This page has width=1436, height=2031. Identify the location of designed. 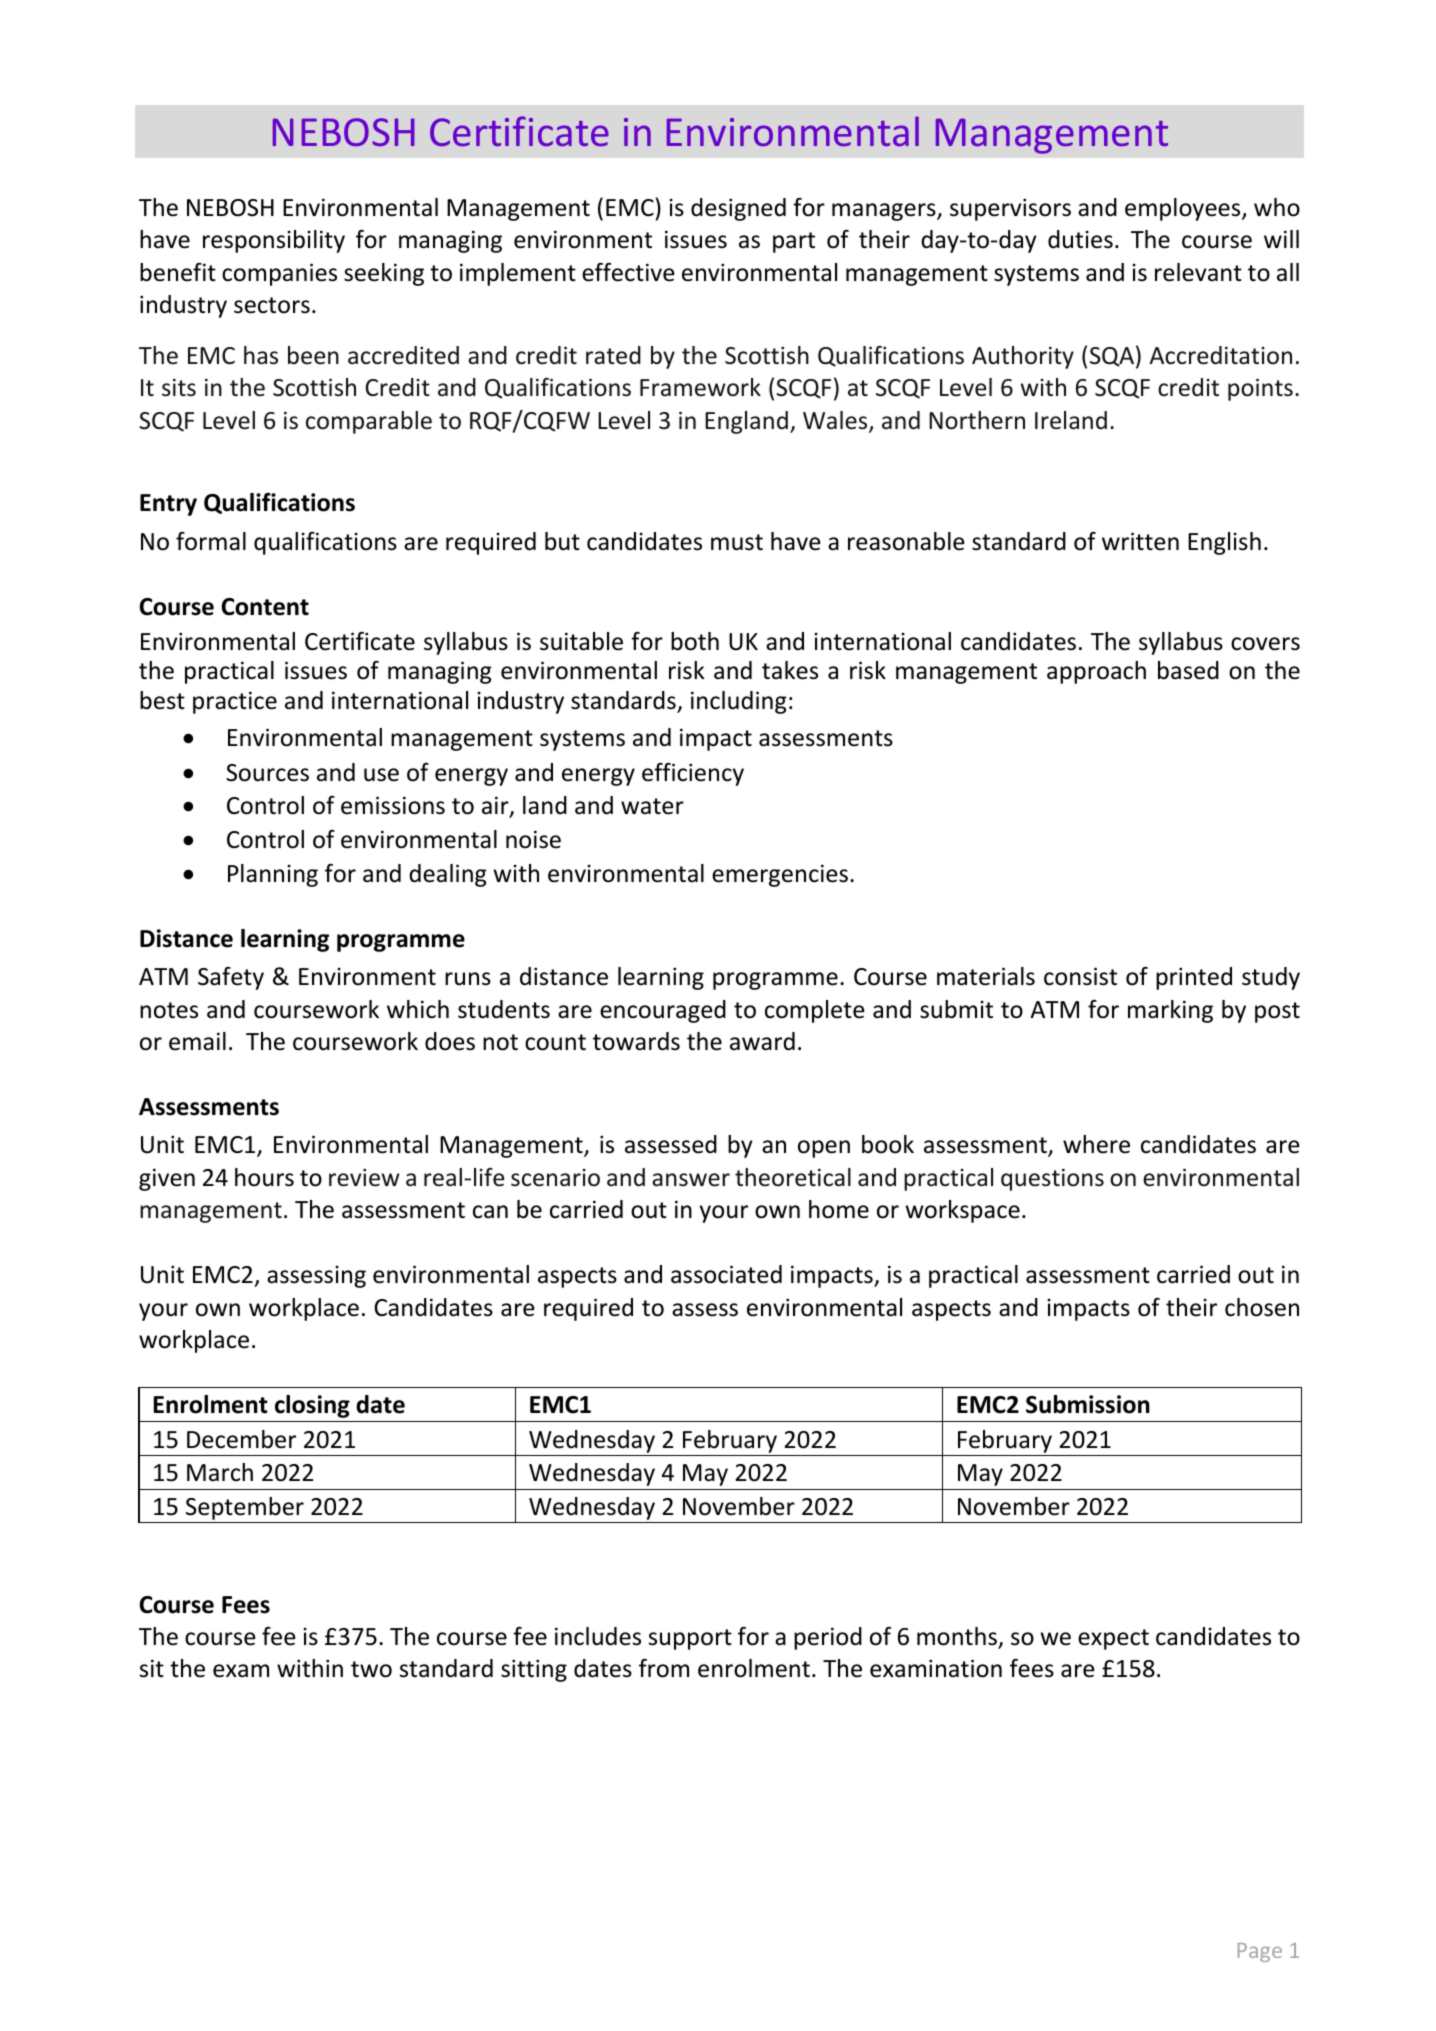
(738, 209).
